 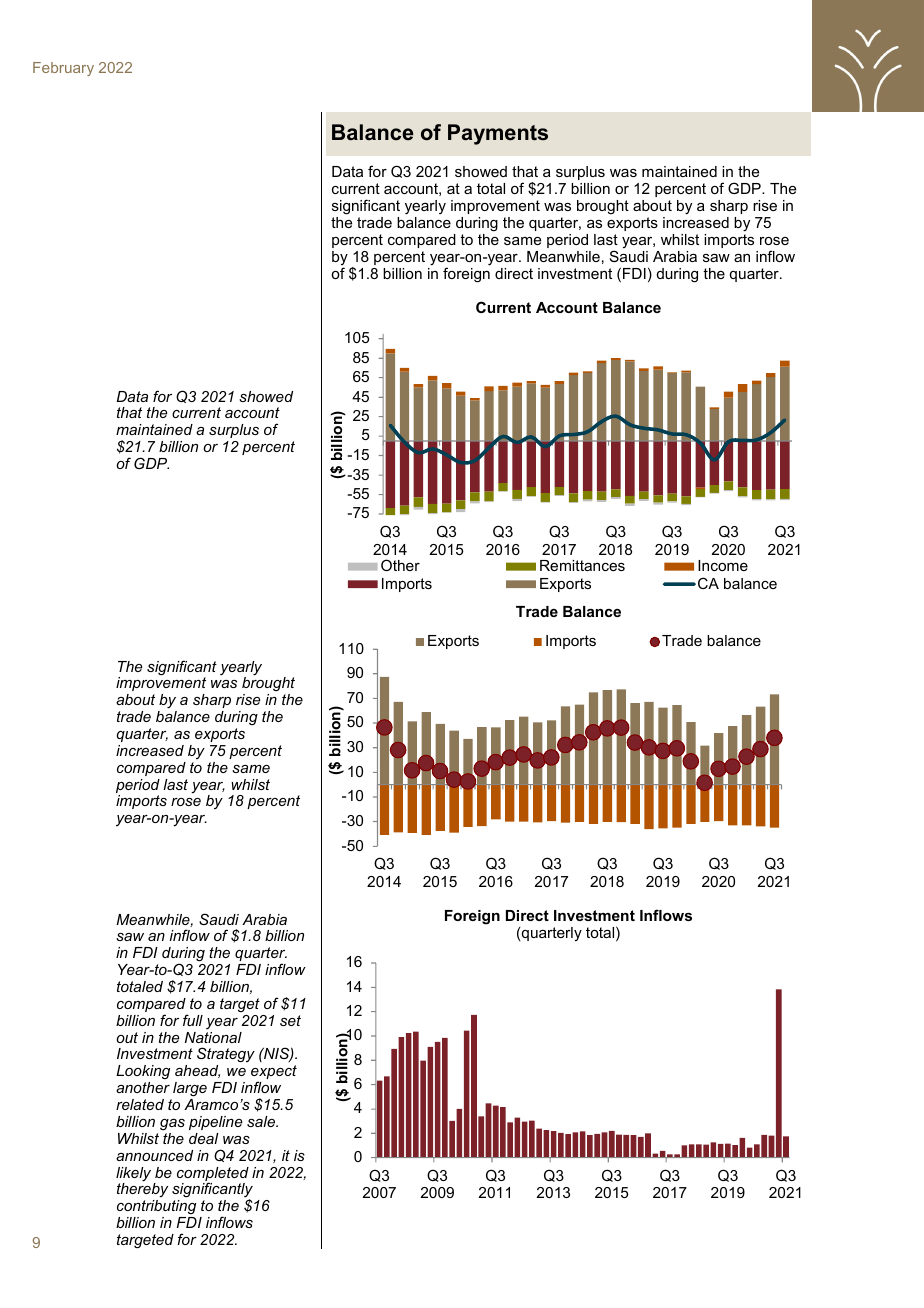 I want to click on Income, so click(x=723, y=565).
